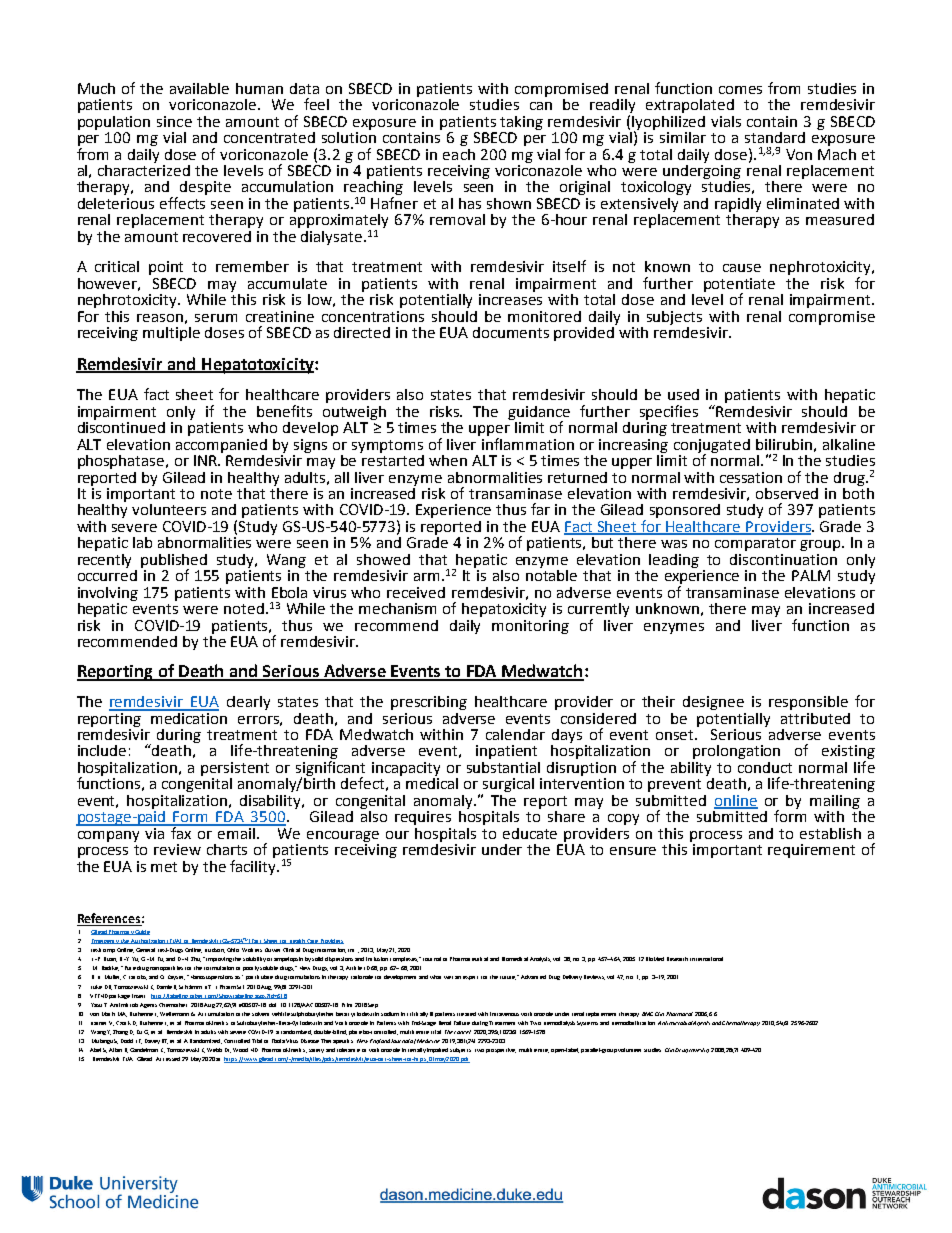  I want to click on surgical, so click(508, 786).
